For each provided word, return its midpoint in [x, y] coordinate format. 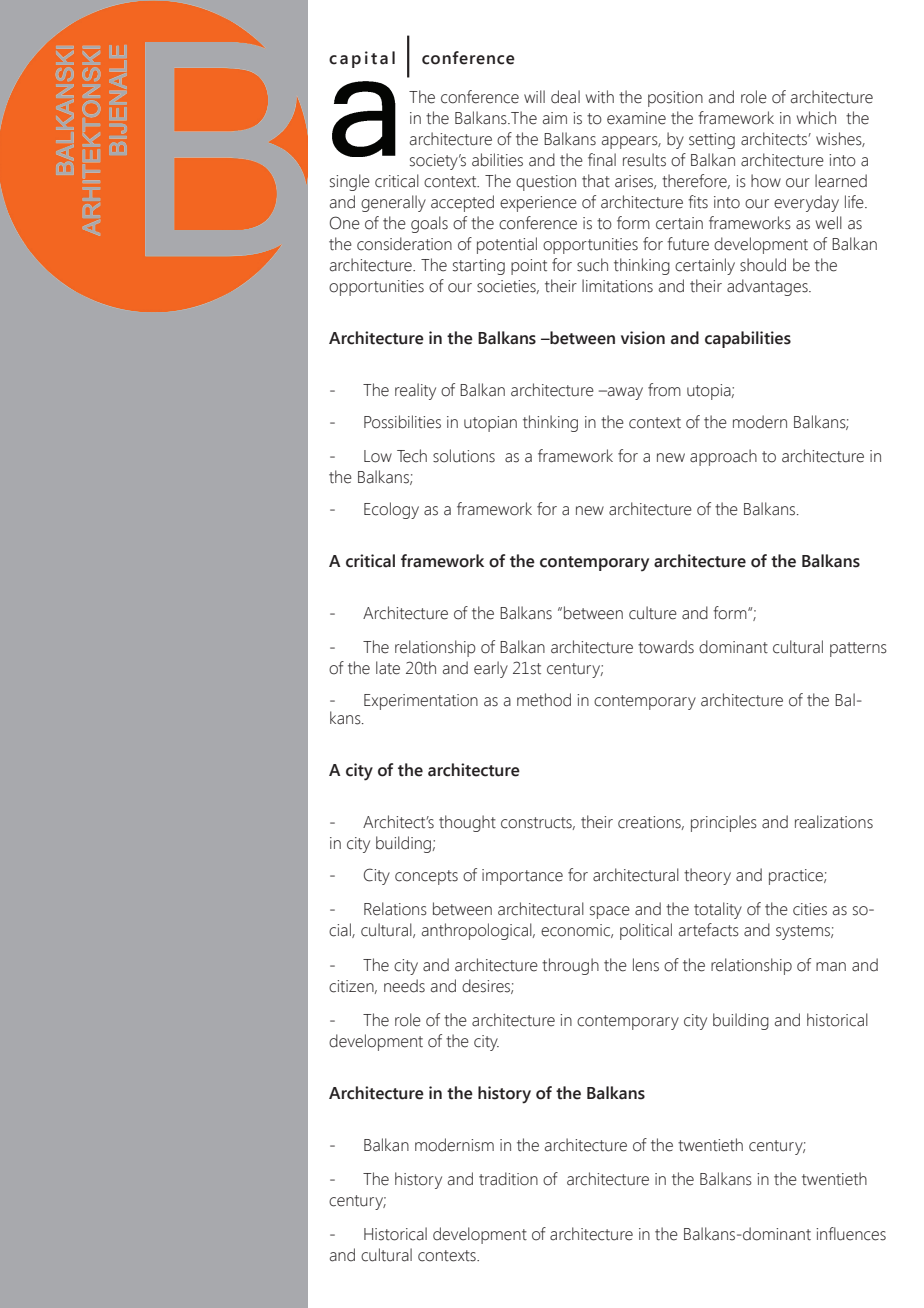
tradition [508, 1179]
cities [810, 909]
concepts [426, 877]
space [610, 912]
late [388, 668]
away [624, 393]
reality [415, 391]
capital [362, 59]
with [600, 96]
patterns [858, 649]
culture [653, 613]
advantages [768, 287]
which [816, 118]
